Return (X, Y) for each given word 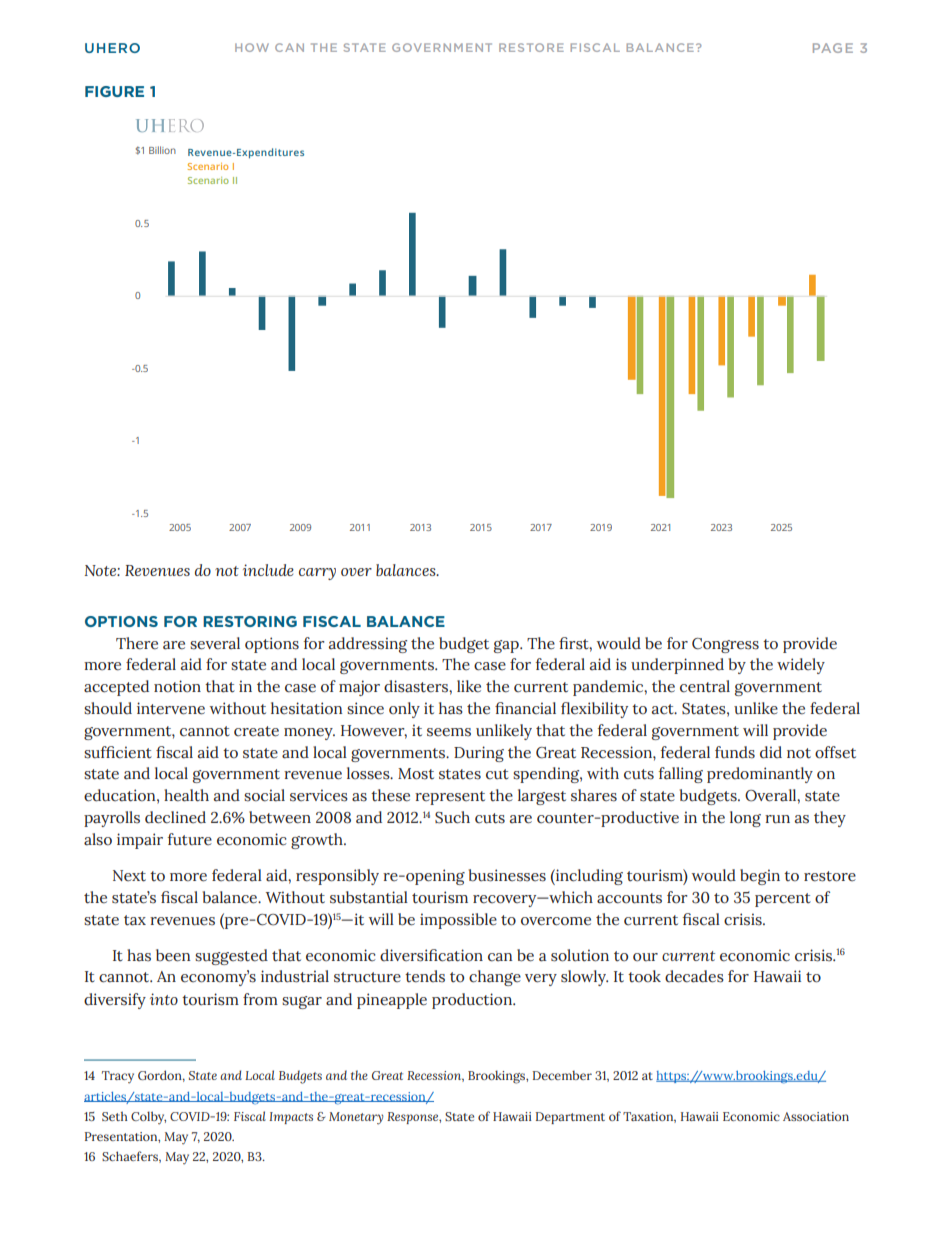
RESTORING (250, 621)
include (268, 570)
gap (507, 646)
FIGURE (114, 91)
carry (317, 574)
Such (452, 817)
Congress (725, 645)
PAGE (833, 48)
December (562, 1075)
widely (801, 666)
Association (816, 1116)
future (190, 839)
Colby (148, 1118)
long (745, 819)
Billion (162, 150)
